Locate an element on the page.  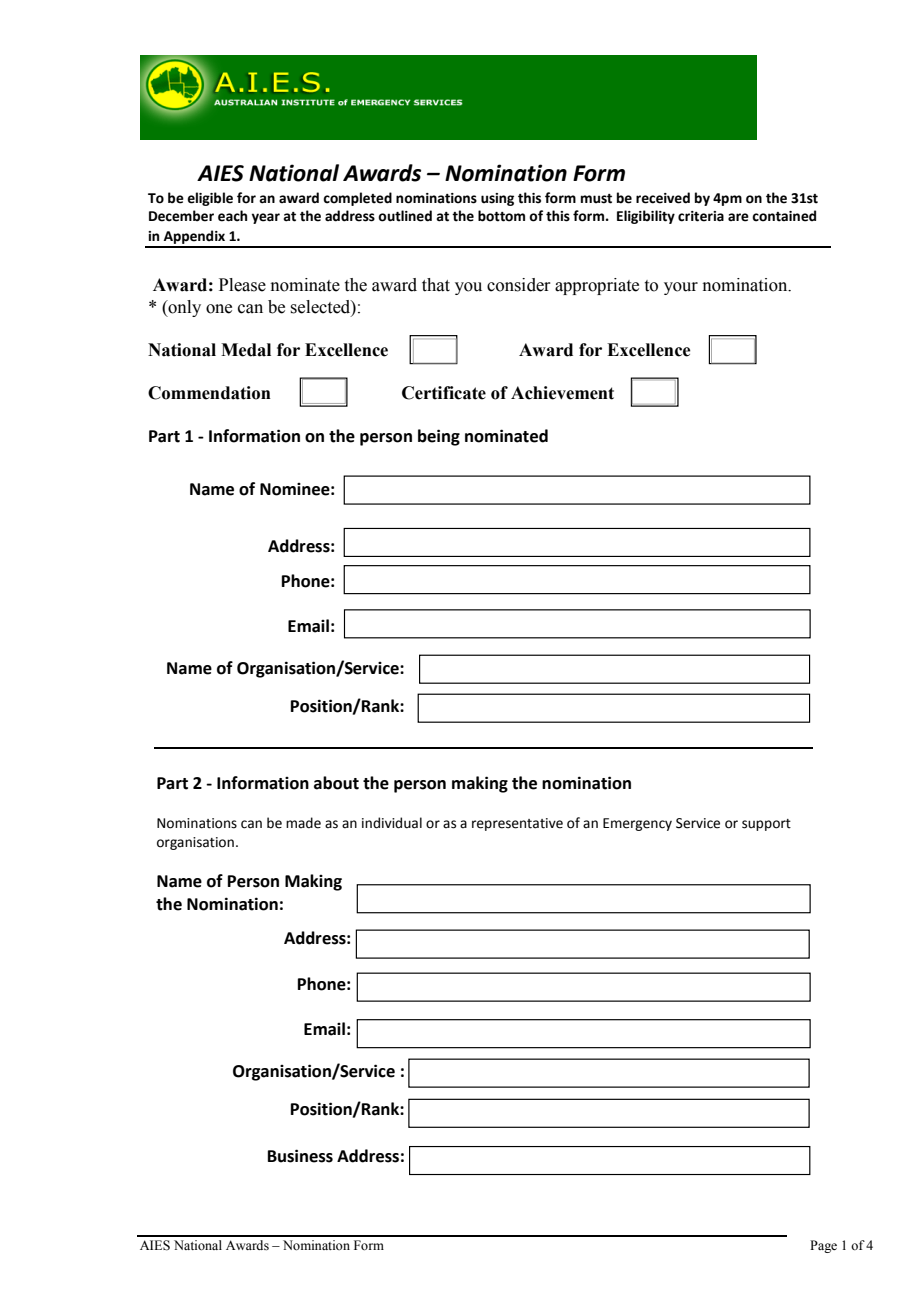
made is located at coordinates (303, 823).
